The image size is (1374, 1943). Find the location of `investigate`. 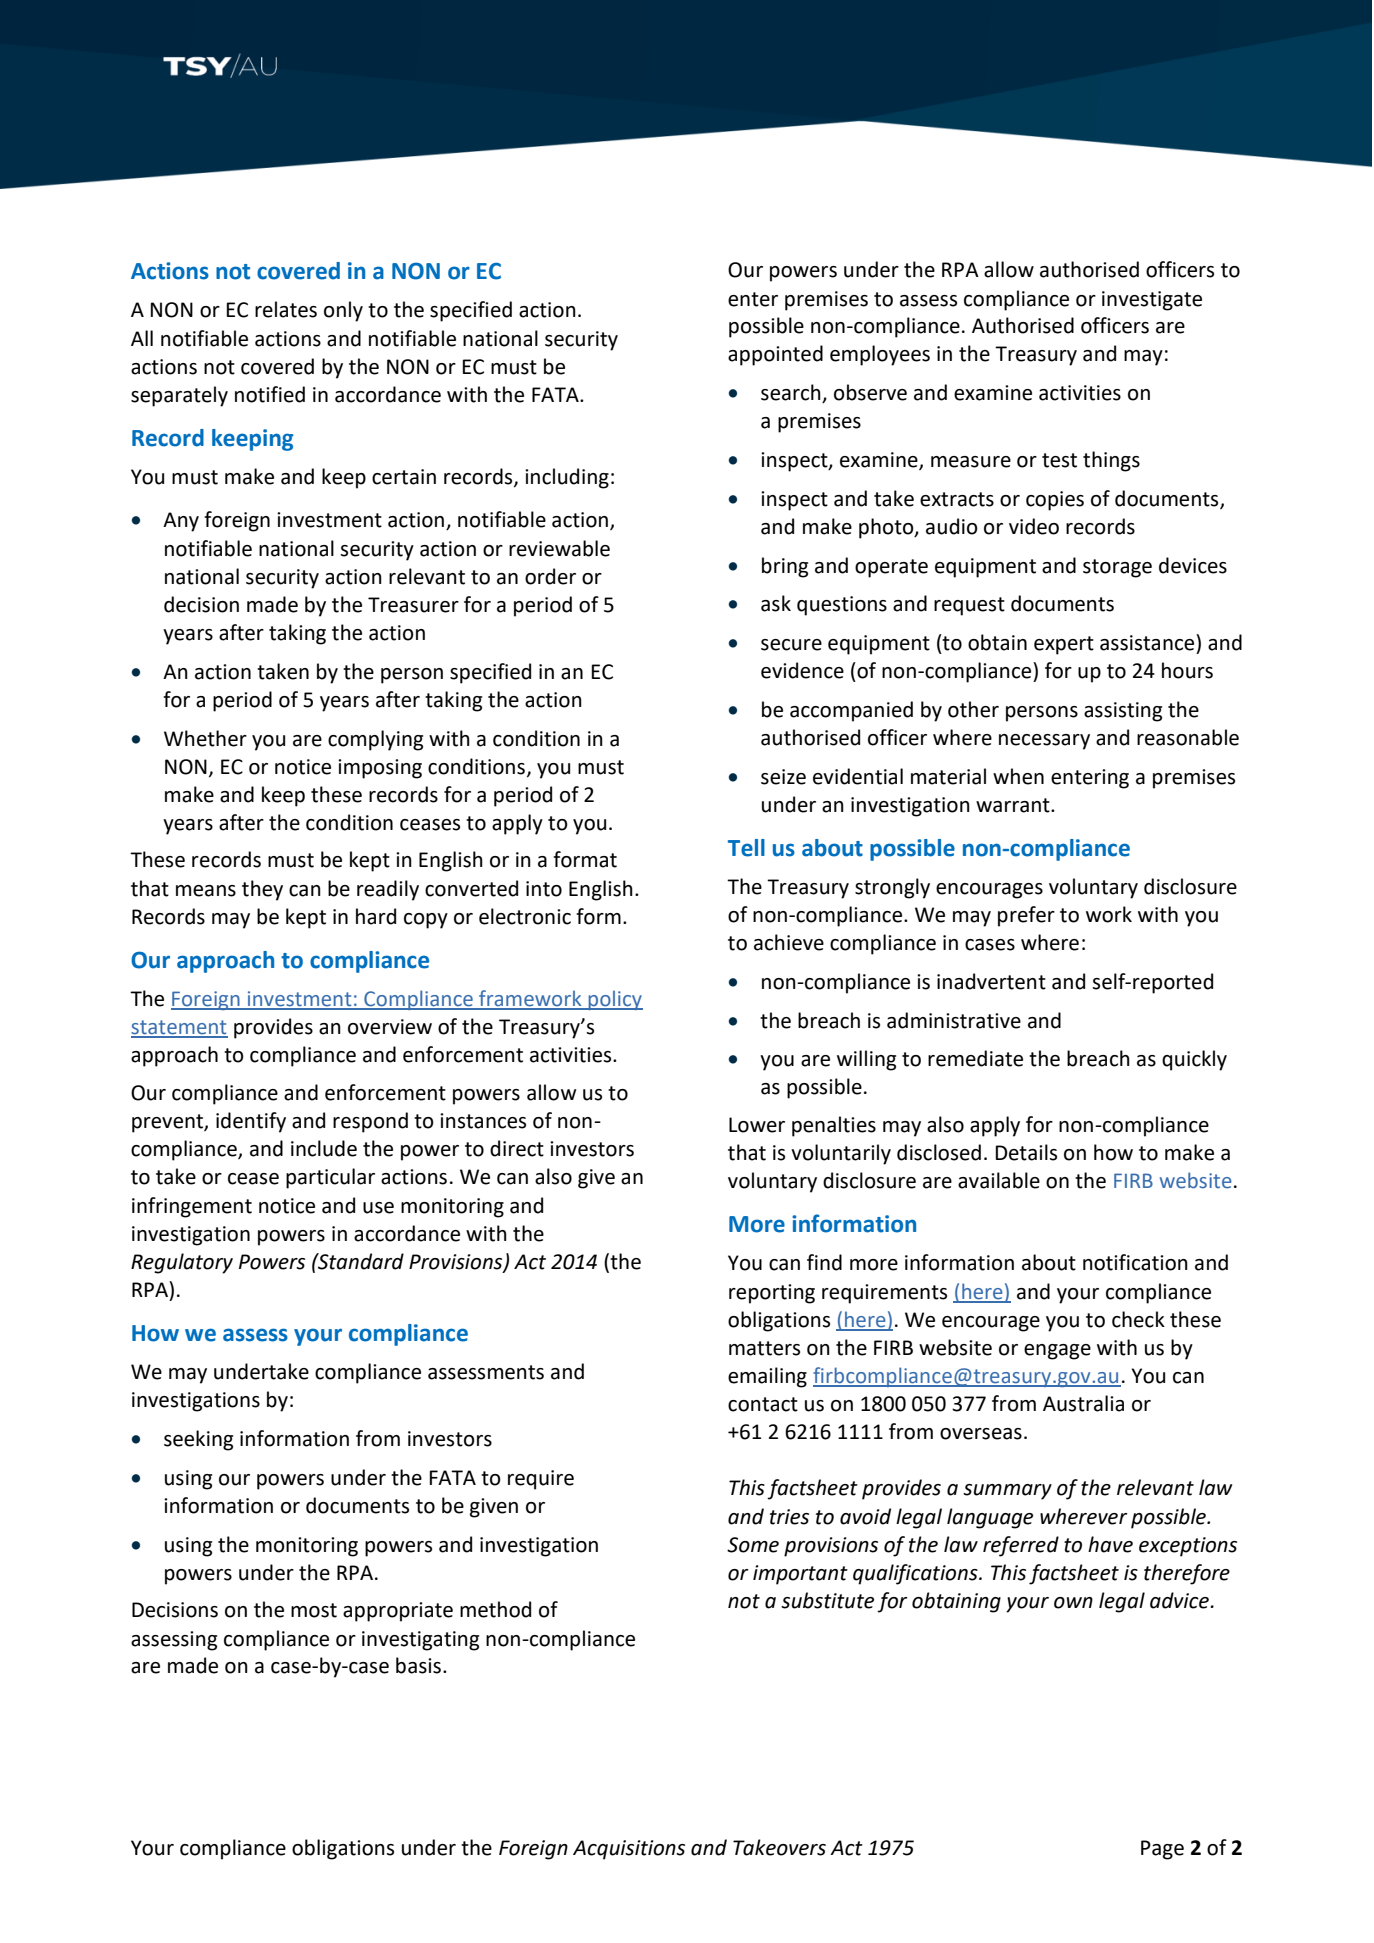

investigate is located at coordinates (1152, 301).
